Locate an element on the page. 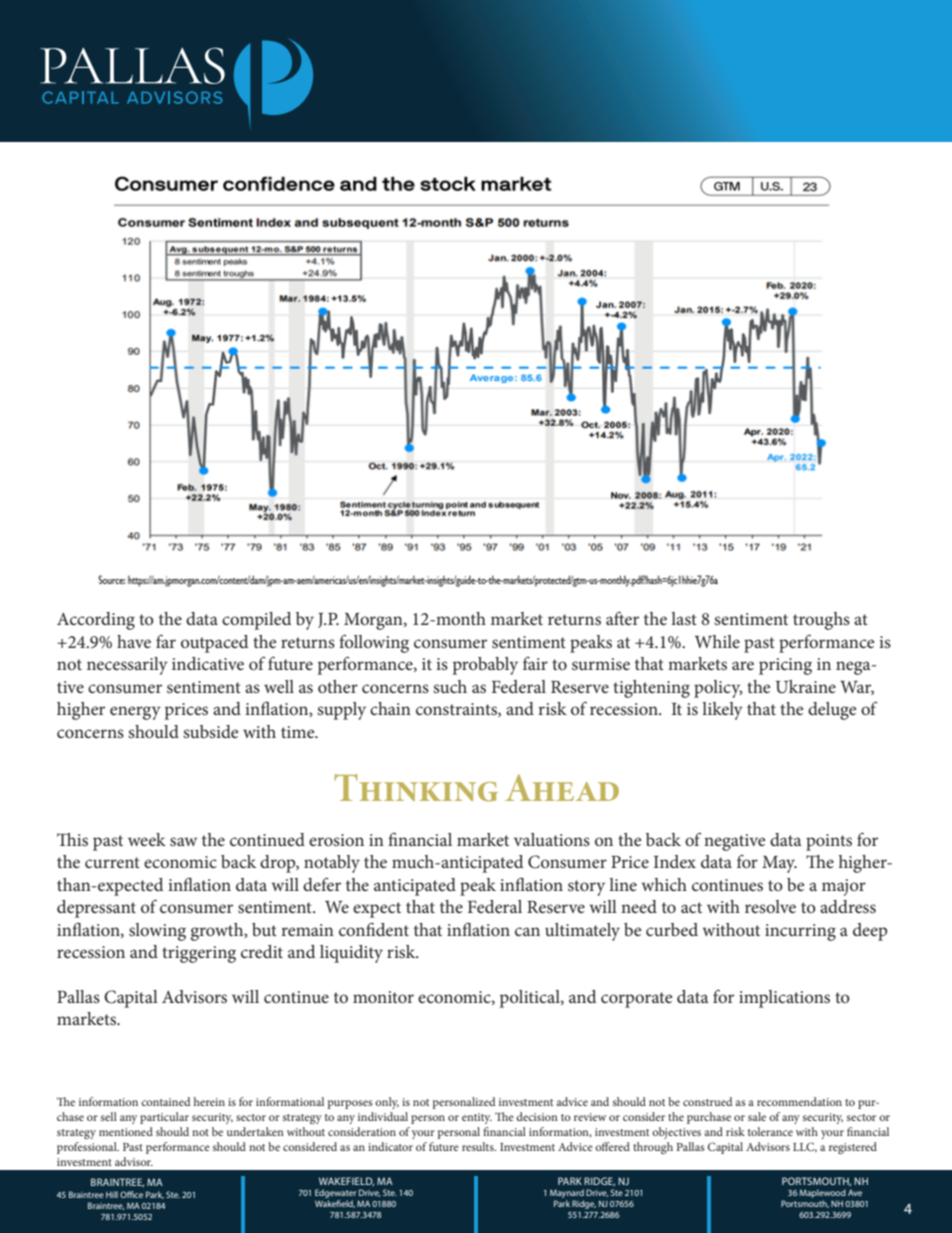  probably is located at coordinates (485, 666).
